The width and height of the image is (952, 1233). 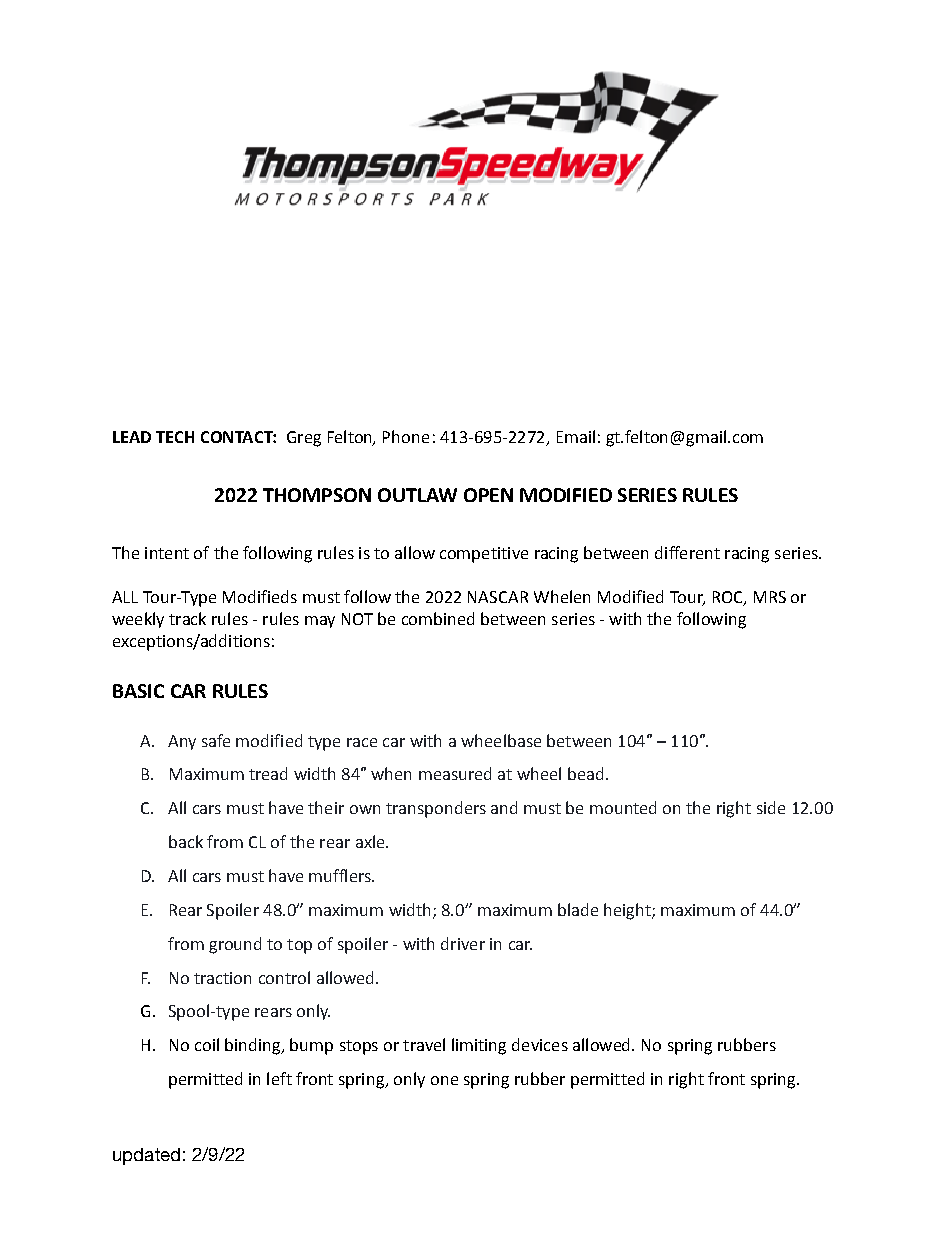 What do you see at coordinates (146, 1156) in the image?
I see `updated` at bounding box center [146, 1156].
